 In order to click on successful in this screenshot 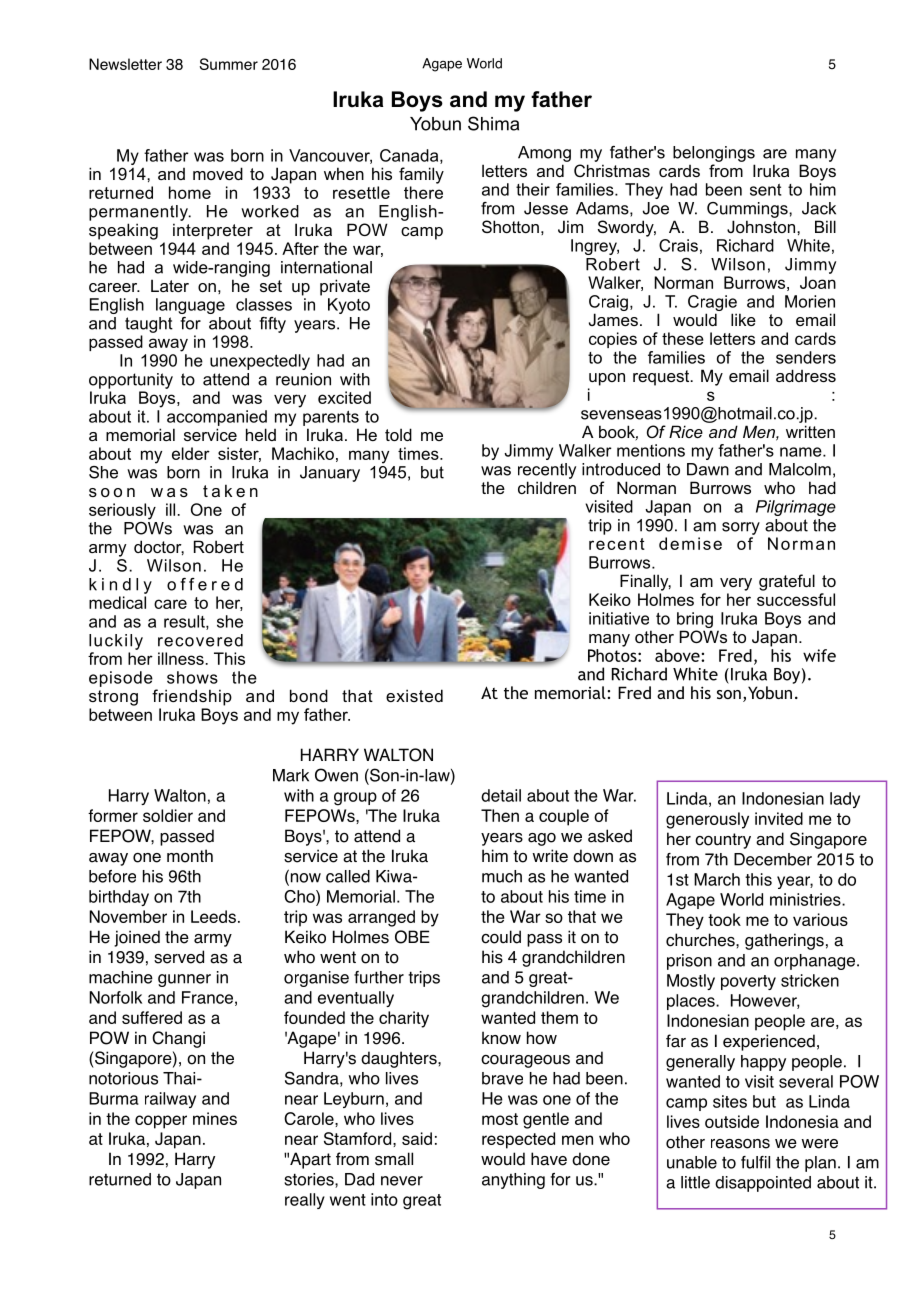, I will do `click(796, 599)`.
